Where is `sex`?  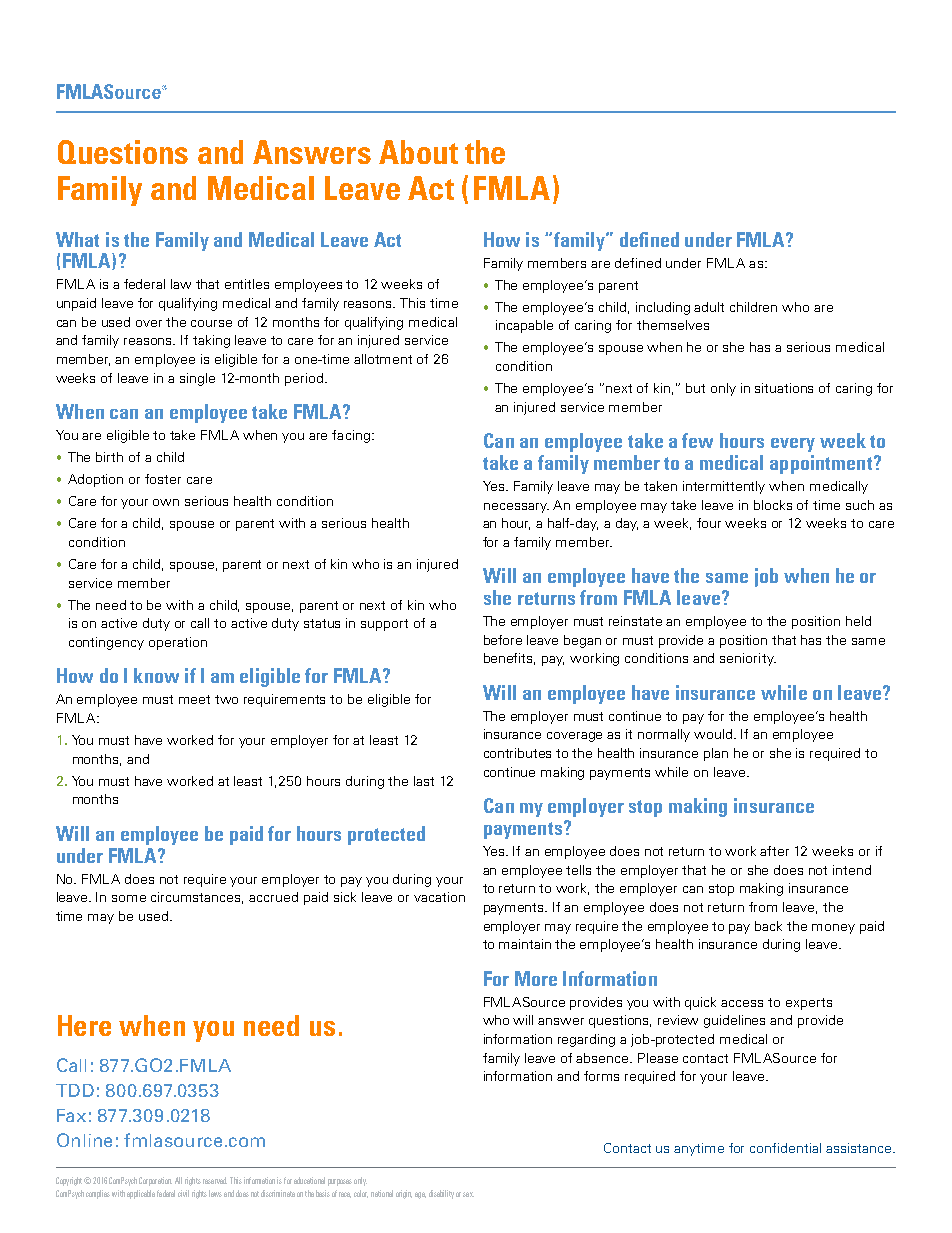
sex is located at coordinates (468, 1194).
